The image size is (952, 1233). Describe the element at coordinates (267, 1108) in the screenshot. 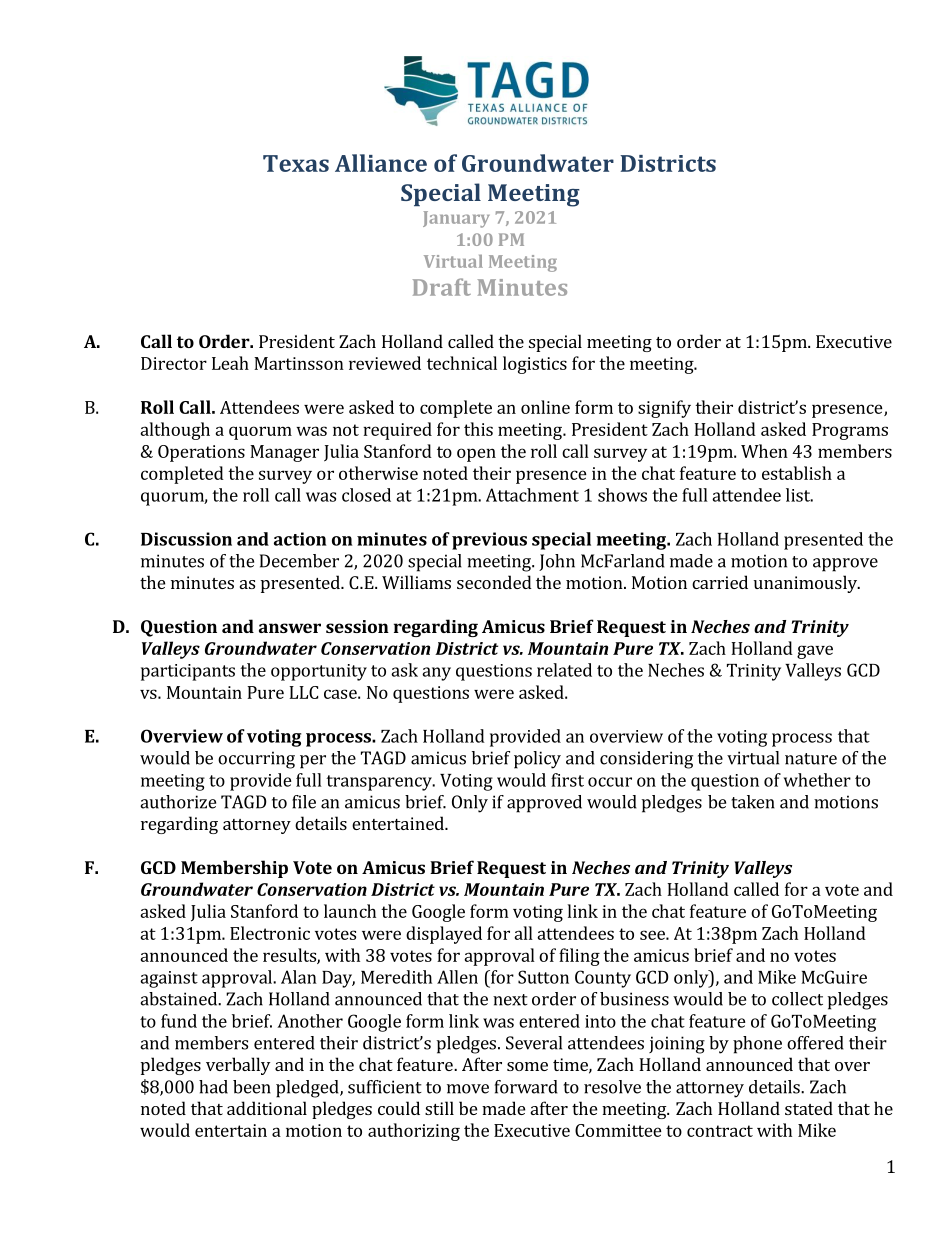

I see `additional` at that location.
